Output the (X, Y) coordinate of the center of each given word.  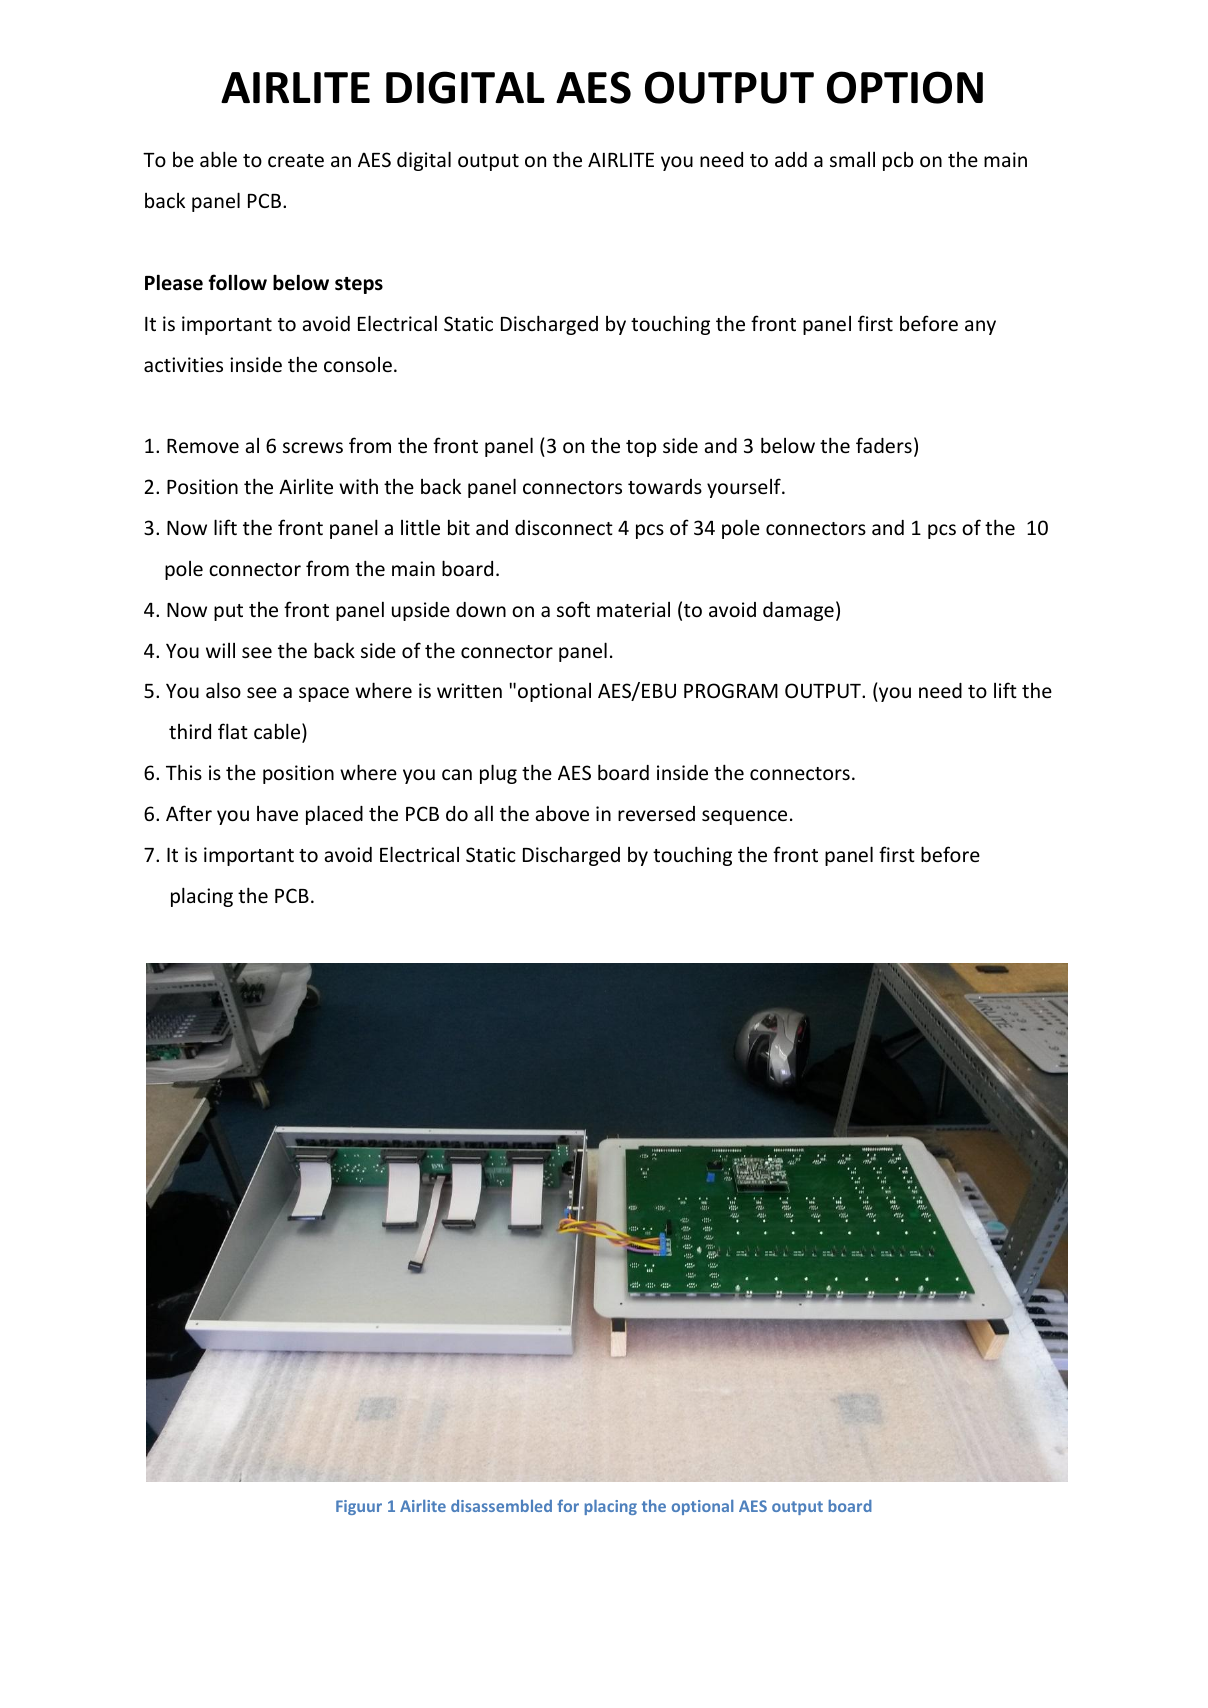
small (852, 159)
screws (313, 447)
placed (334, 815)
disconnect (564, 527)
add (791, 159)
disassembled (501, 1506)
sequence (744, 817)
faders (884, 445)
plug (498, 774)
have (277, 813)
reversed (656, 813)
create (296, 160)
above (562, 813)
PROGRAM (731, 690)
